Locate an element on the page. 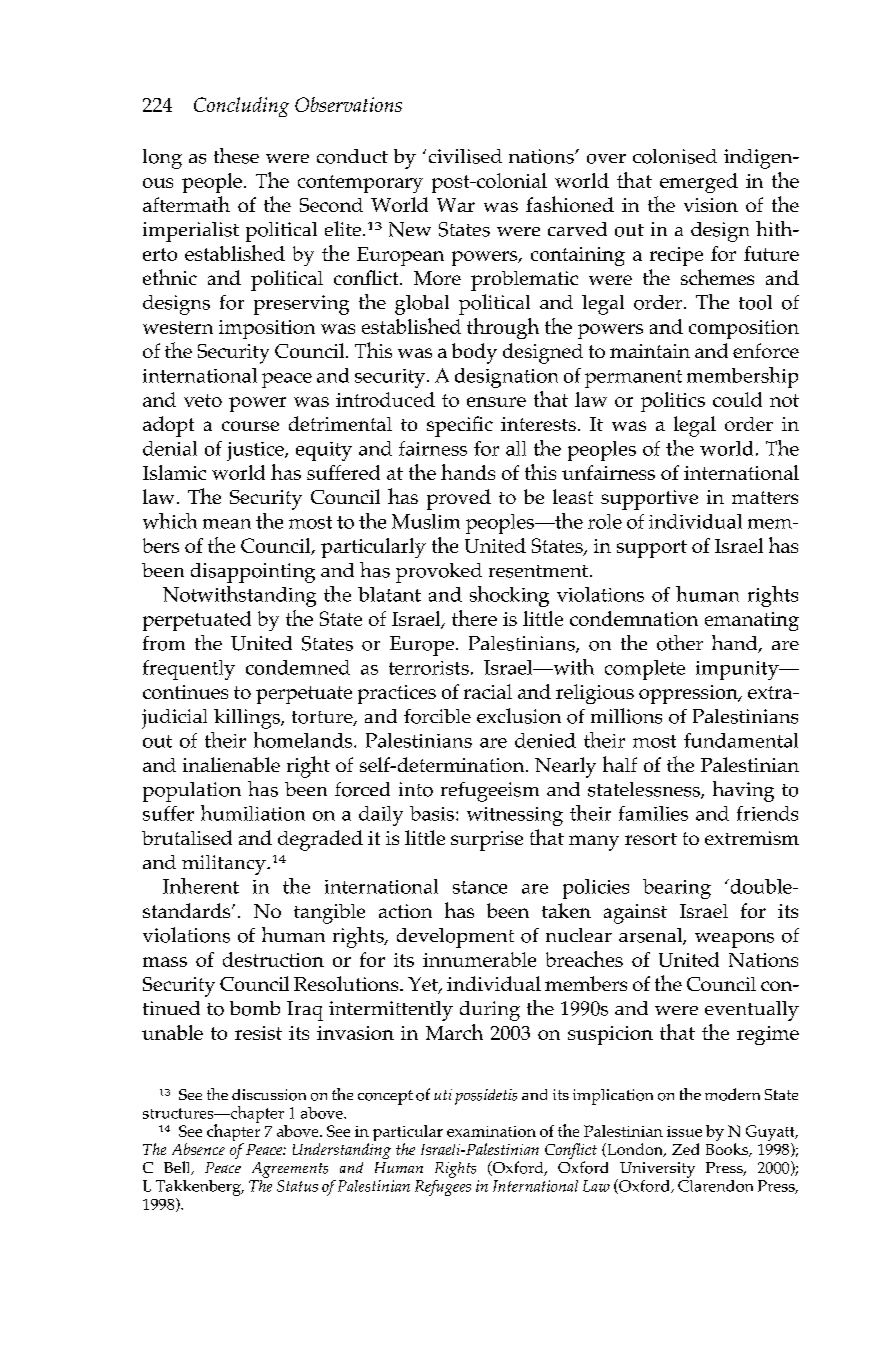 This page has width=896, height=1345. Zed is located at coordinates (685, 1149).
